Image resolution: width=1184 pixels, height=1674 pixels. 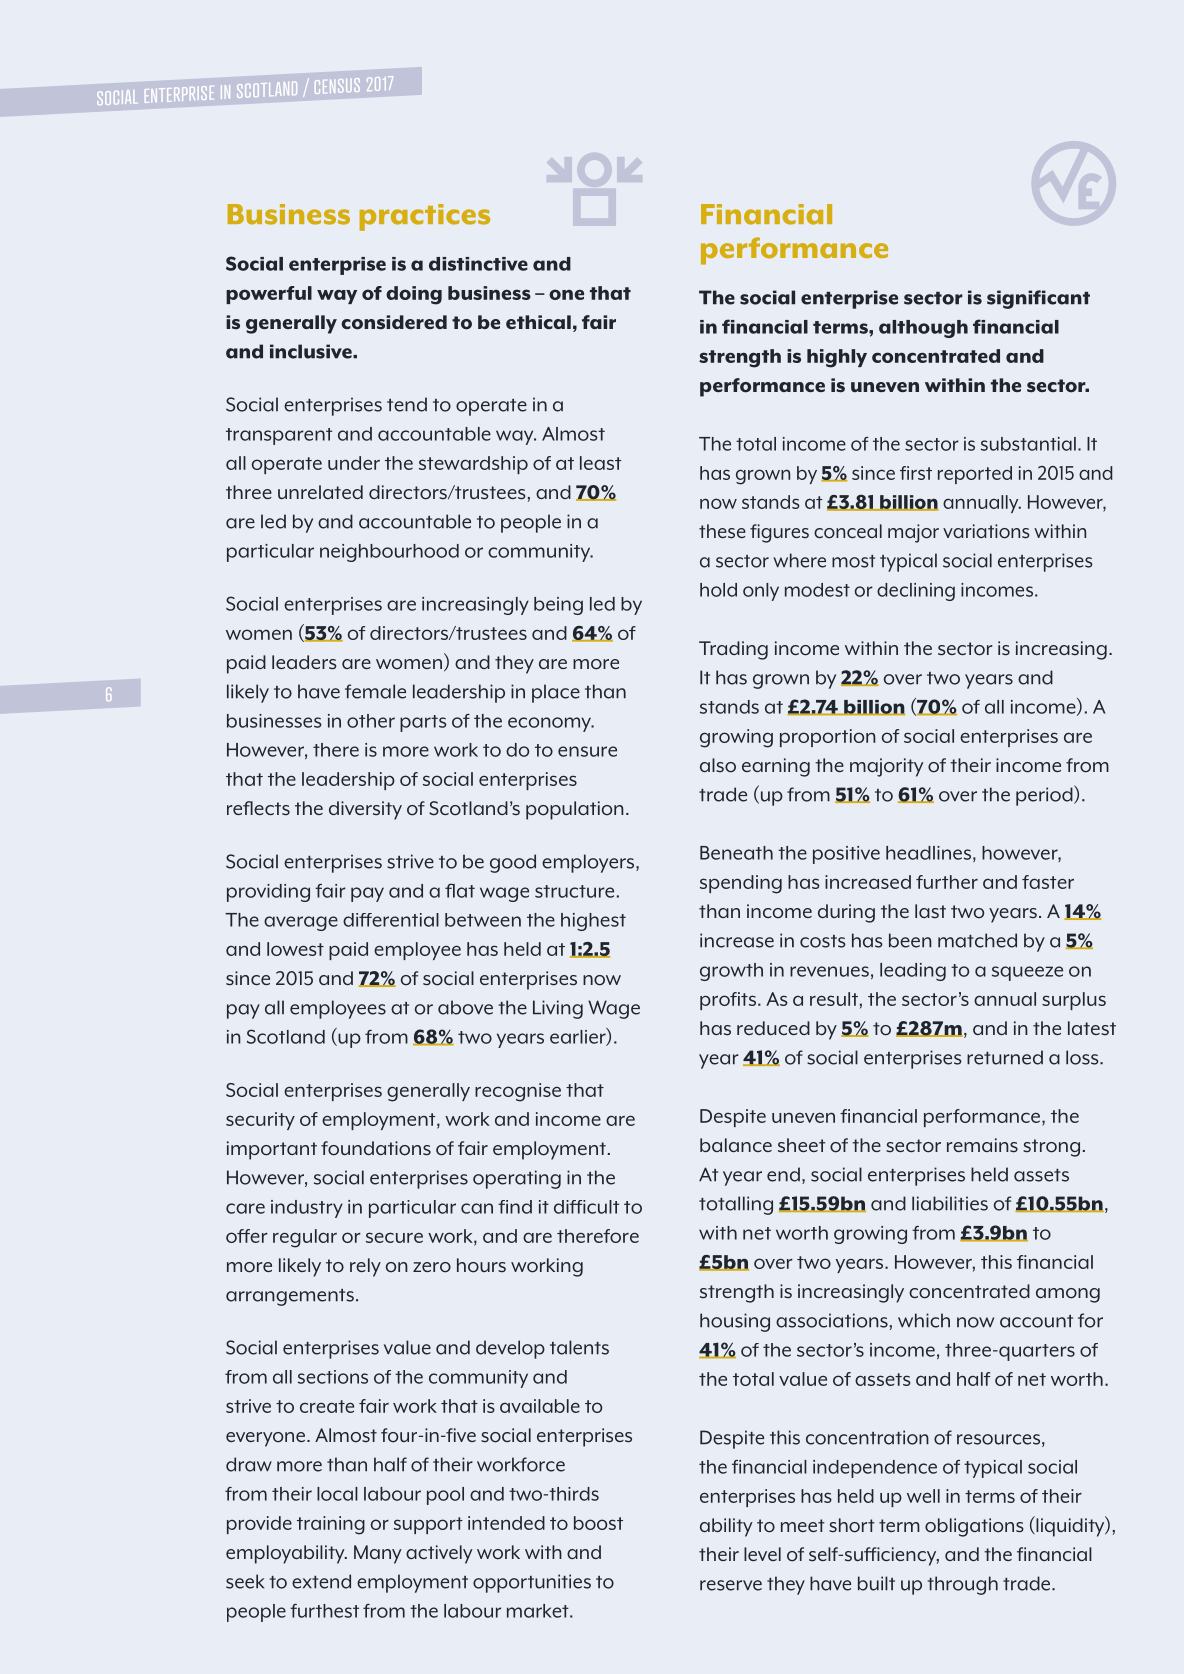 What do you see at coordinates (478, 264) in the screenshot?
I see `distinctive` at bounding box center [478, 264].
